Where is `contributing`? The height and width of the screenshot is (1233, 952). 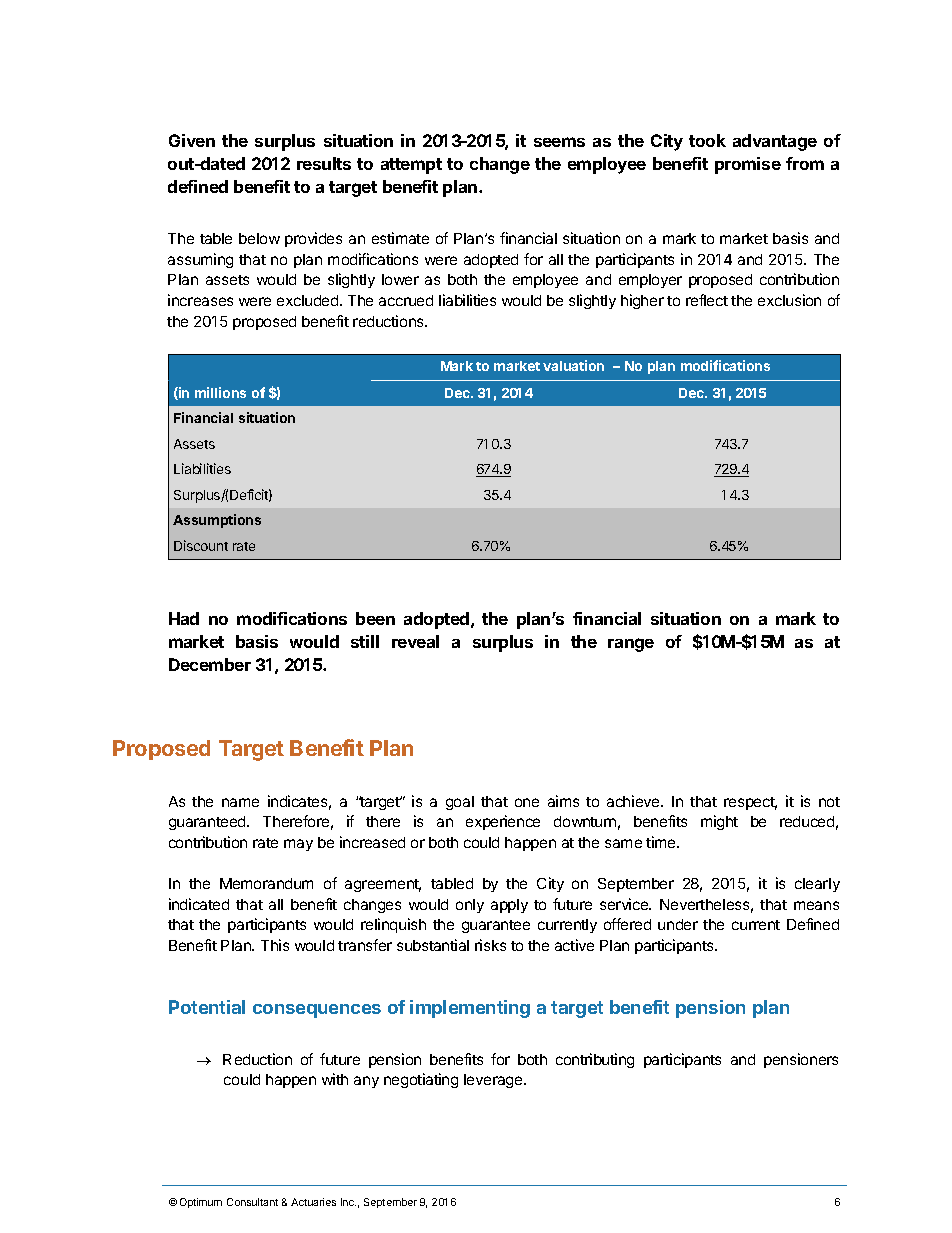 contributing is located at coordinates (595, 1060).
